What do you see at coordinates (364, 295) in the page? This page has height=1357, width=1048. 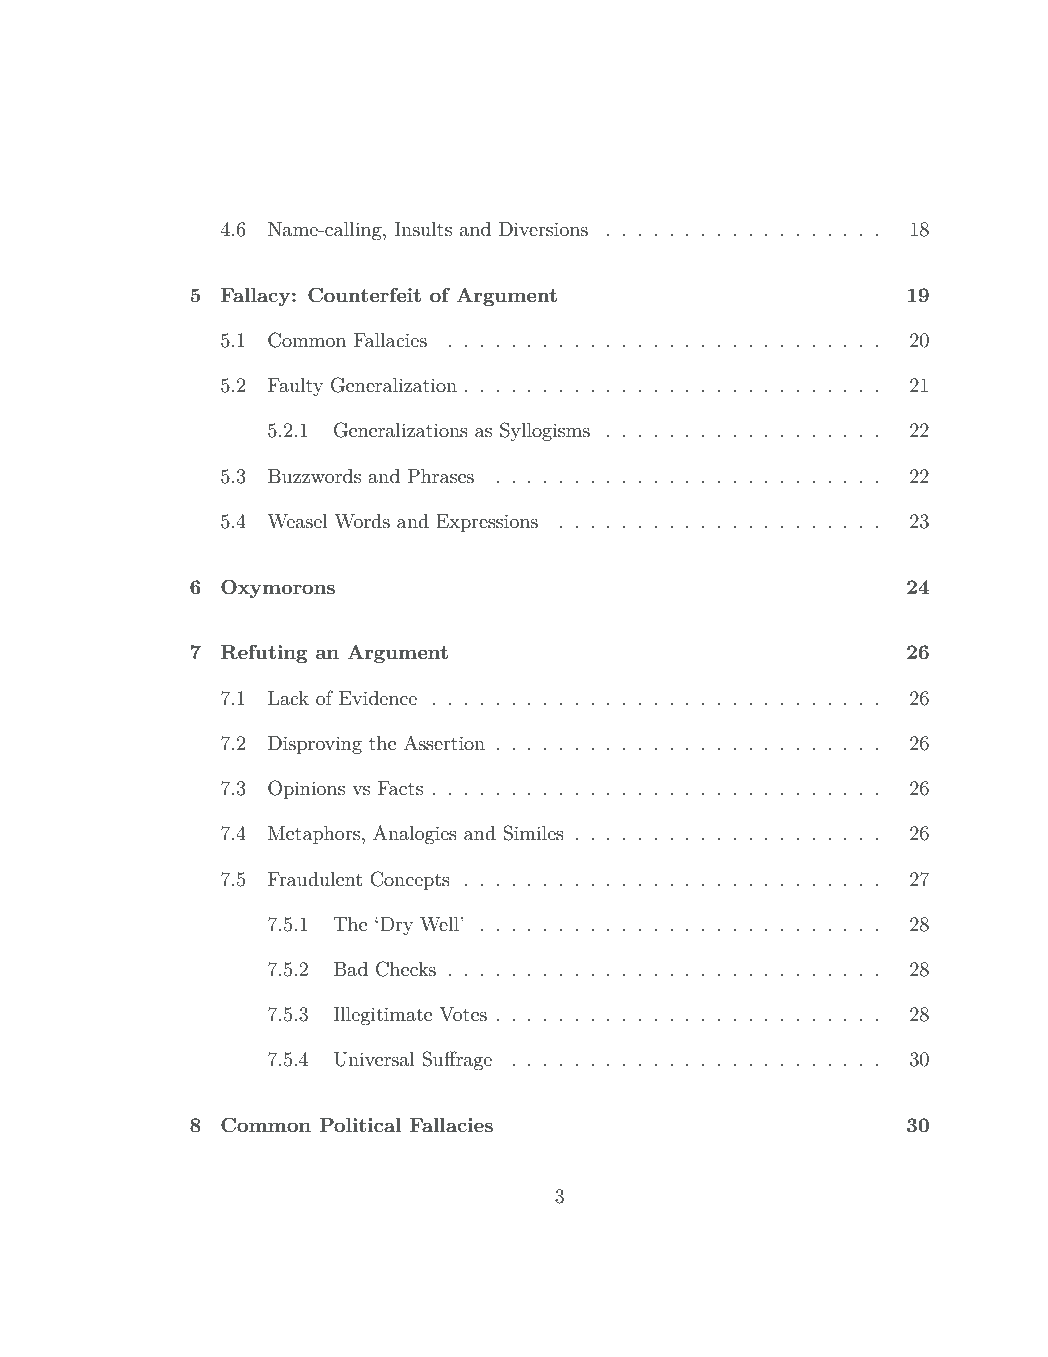 I see `Counterfeit` at bounding box center [364, 295].
